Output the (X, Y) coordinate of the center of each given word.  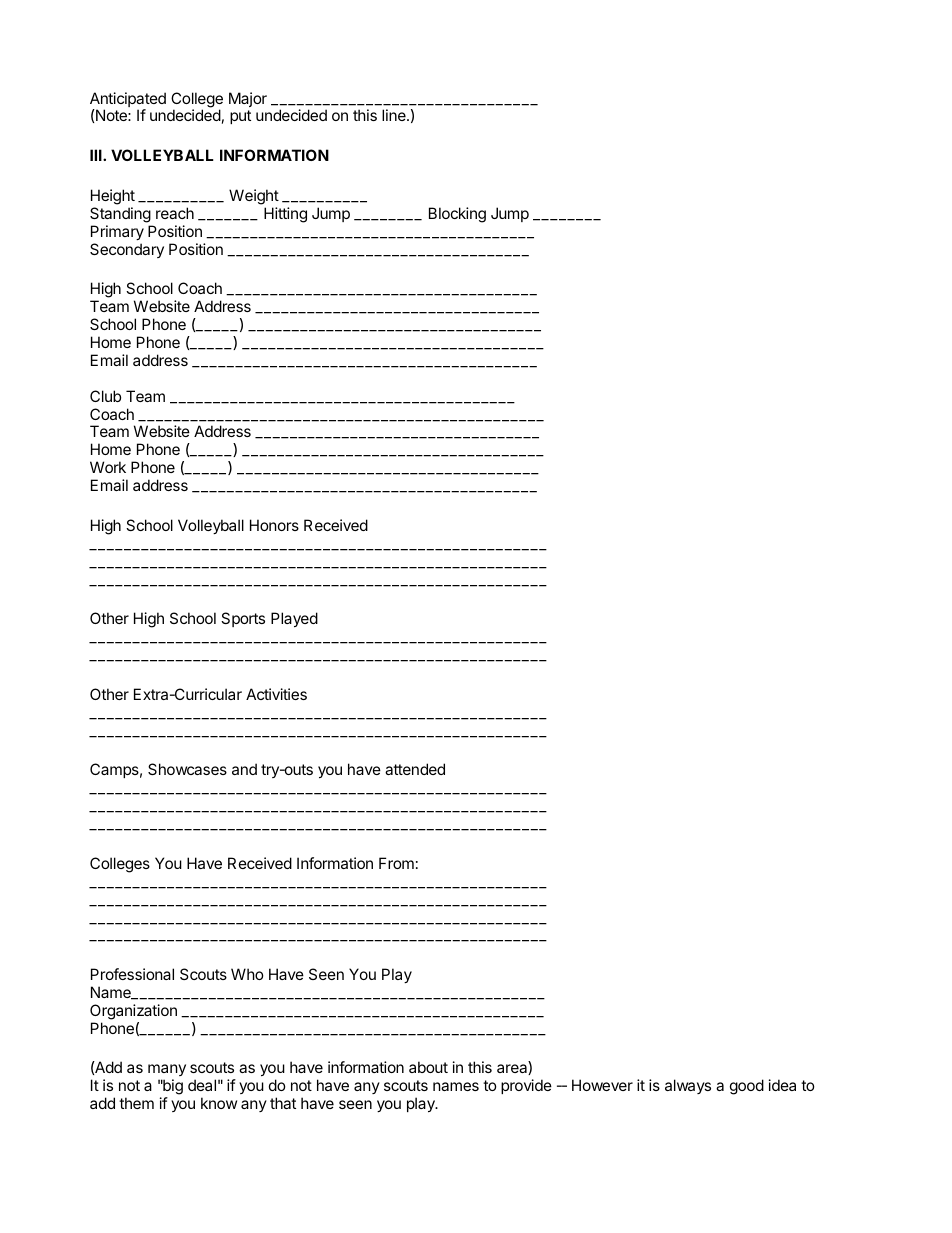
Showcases (187, 769)
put (240, 117)
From (396, 863)
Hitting (285, 215)
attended (415, 769)
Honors (274, 525)
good (747, 1087)
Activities (276, 694)
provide (526, 1086)
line (395, 115)
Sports (243, 619)
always (688, 1086)
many (167, 1072)
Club (105, 396)
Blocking (457, 215)
